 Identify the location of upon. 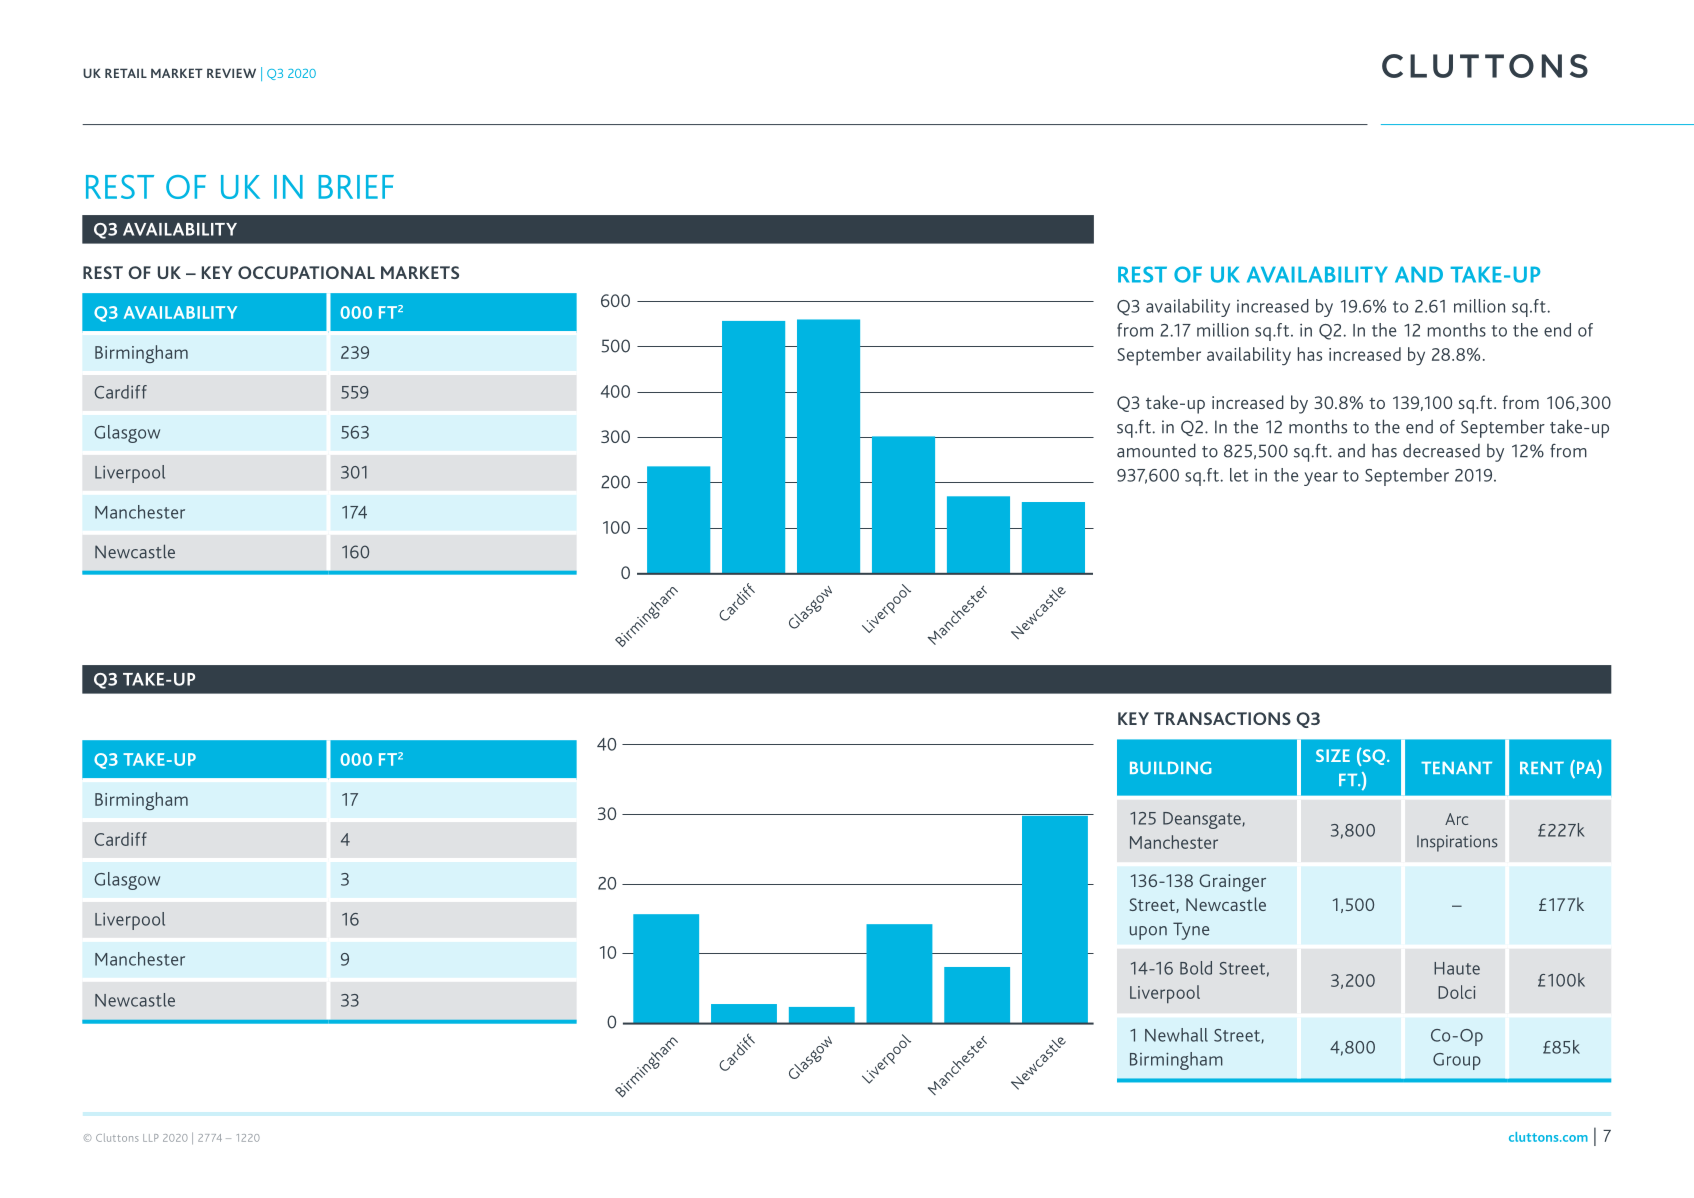
(1148, 933).
